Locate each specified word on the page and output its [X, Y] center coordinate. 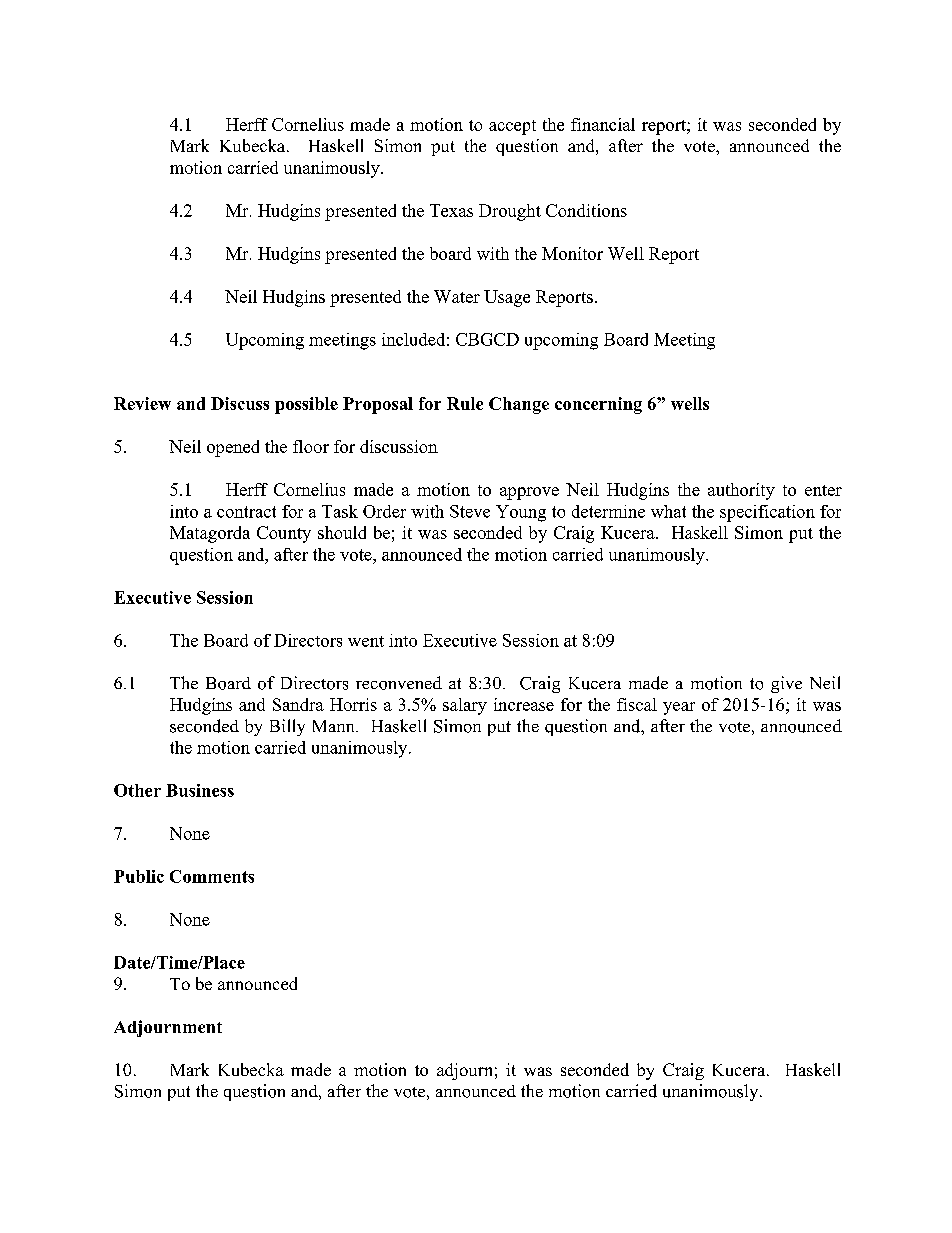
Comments [212, 876]
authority [741, 491]
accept [512, 127]
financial [603, 124]
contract [246, 512]
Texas [451, 210]
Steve [470, 511]
